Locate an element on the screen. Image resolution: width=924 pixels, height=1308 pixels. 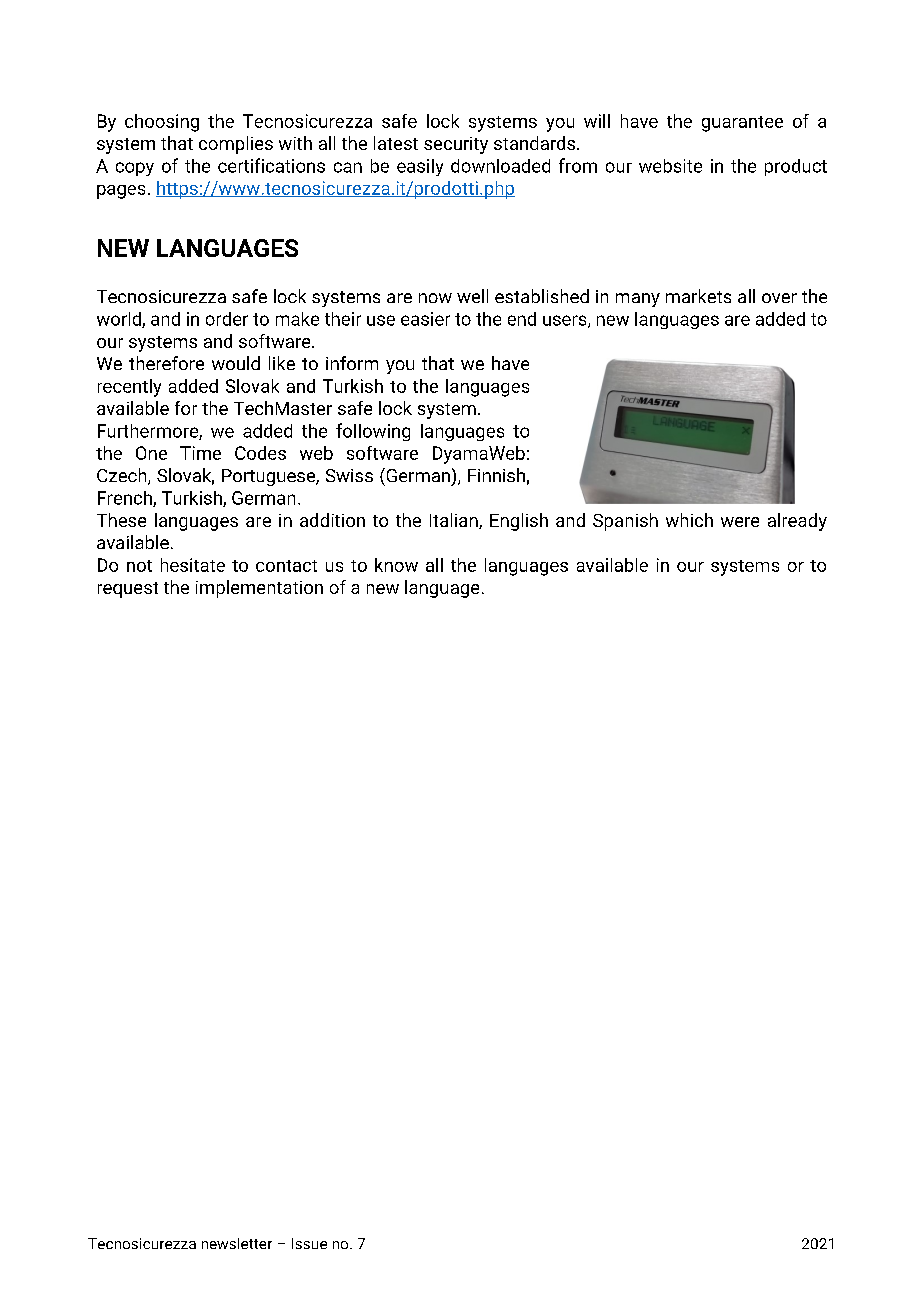
complies is located at coordinates (236, 145).
